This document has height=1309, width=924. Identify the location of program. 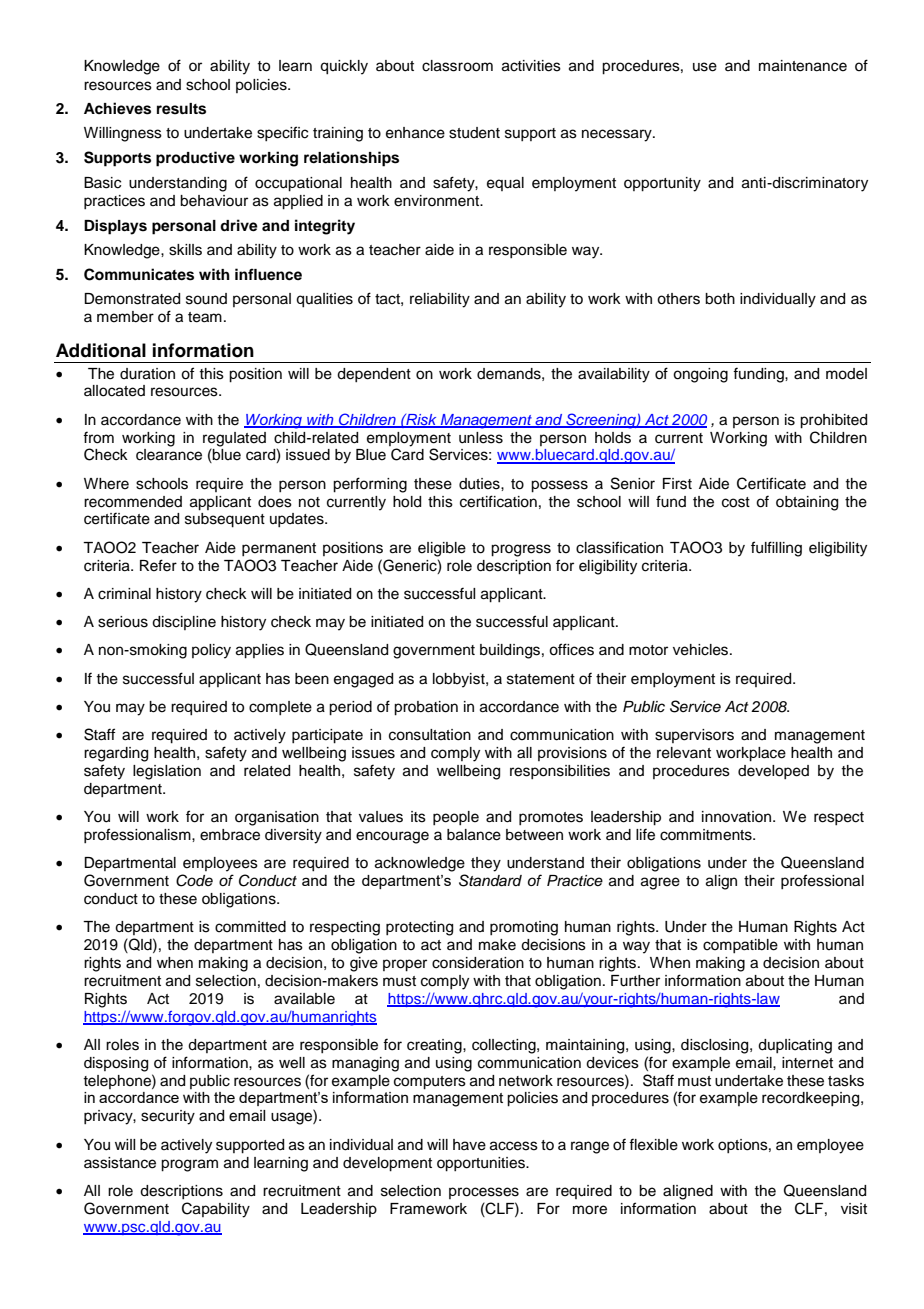
(189, 1165).
